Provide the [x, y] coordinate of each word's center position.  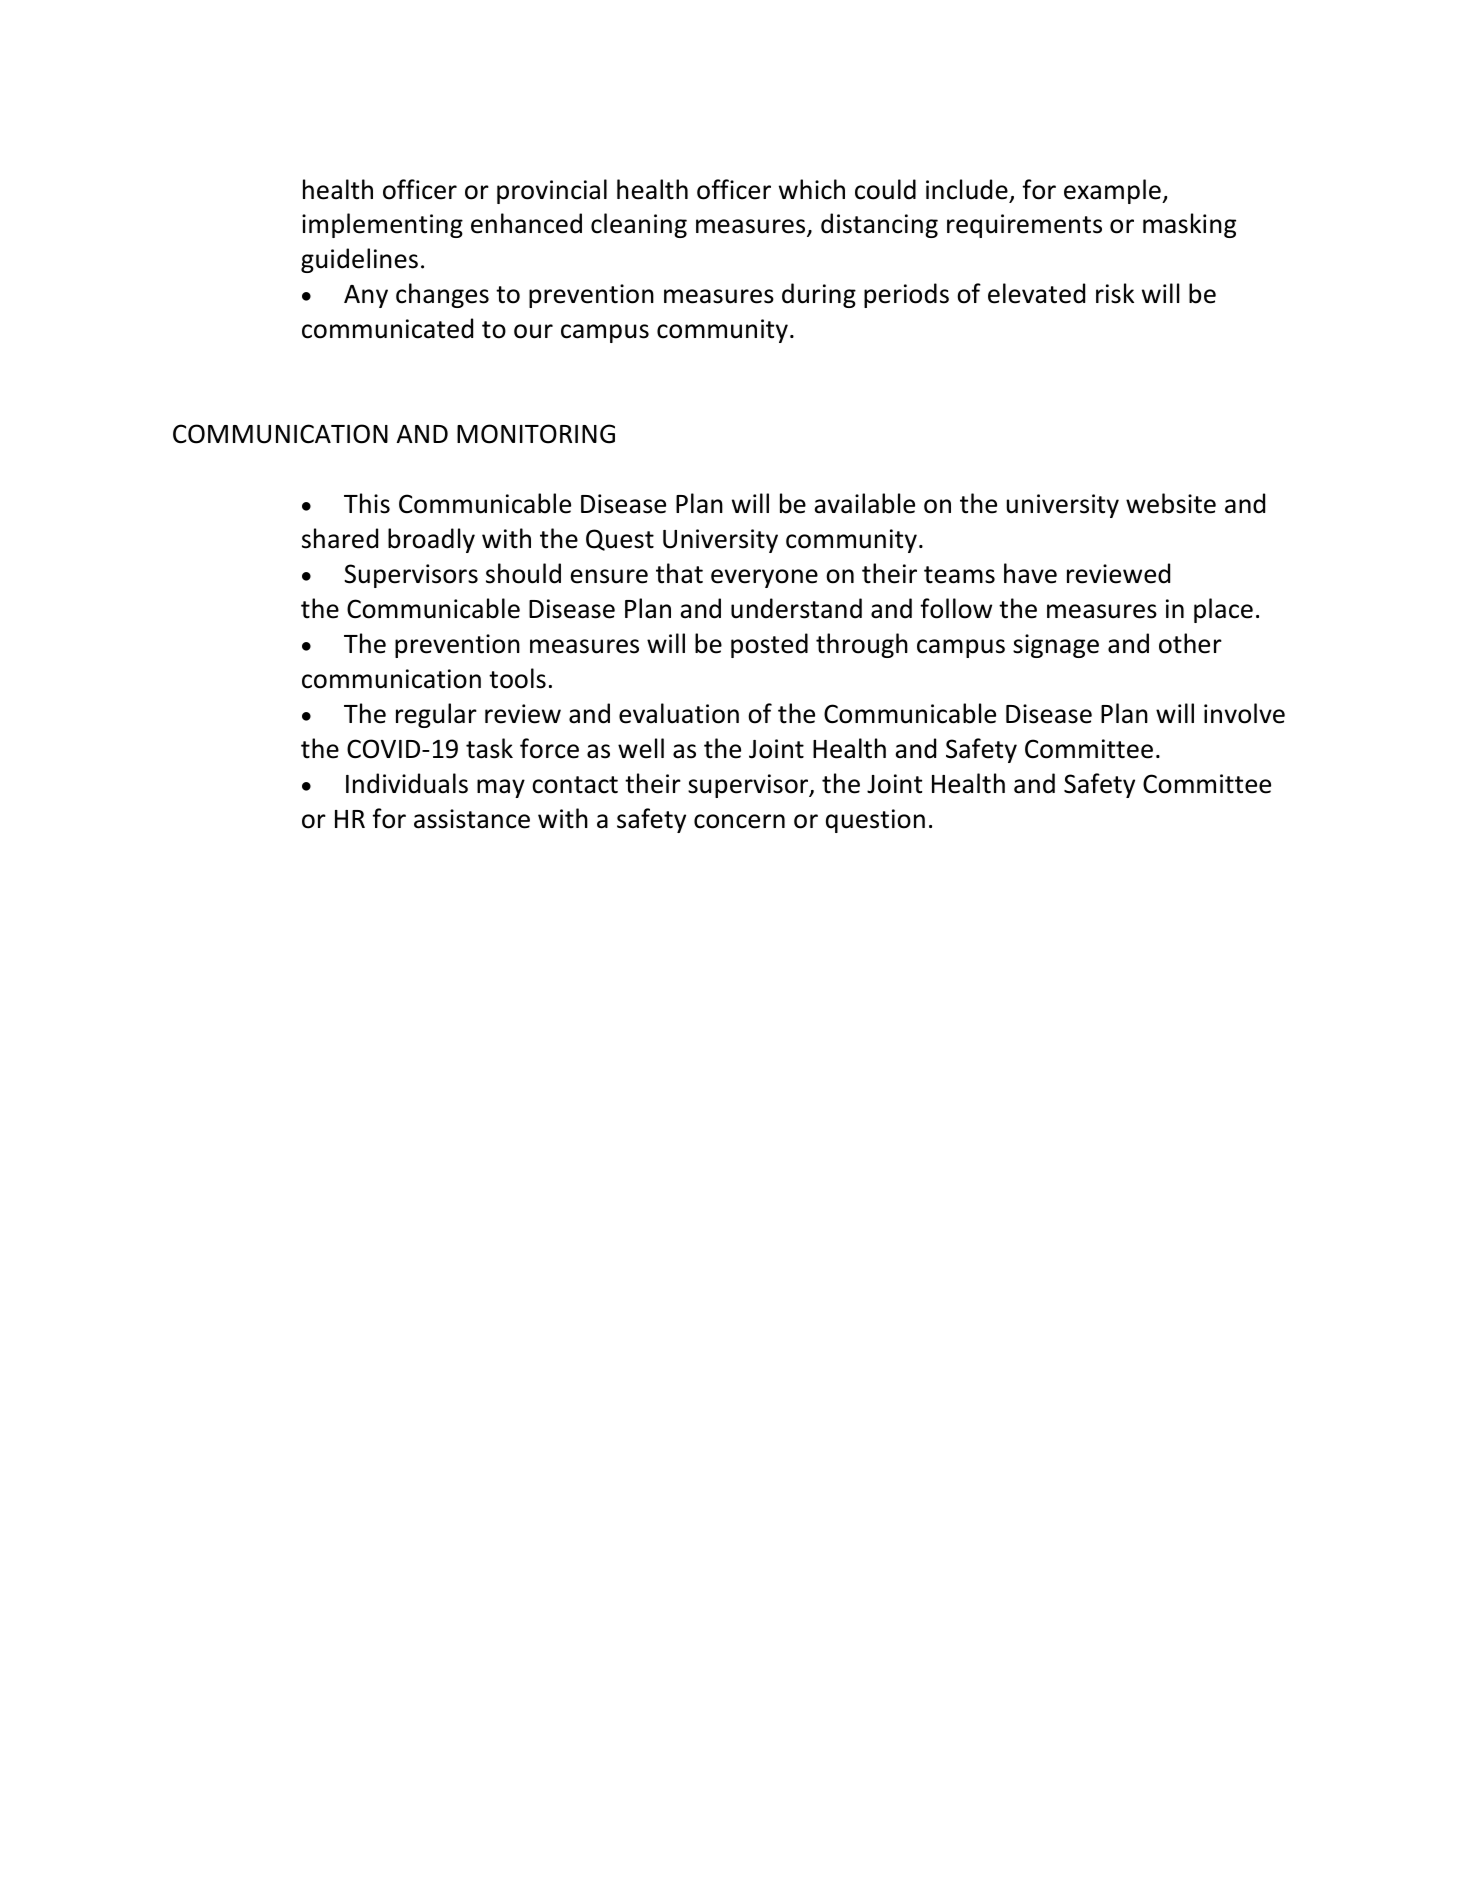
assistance [472, 819]
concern [739, 821]
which [812, 189]
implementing [382, 225]
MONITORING [536, 434]
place [1223, 610]
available [864, 503]
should [523, 573]
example [1113, 191]
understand [796, 608]
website [1171, 503]
